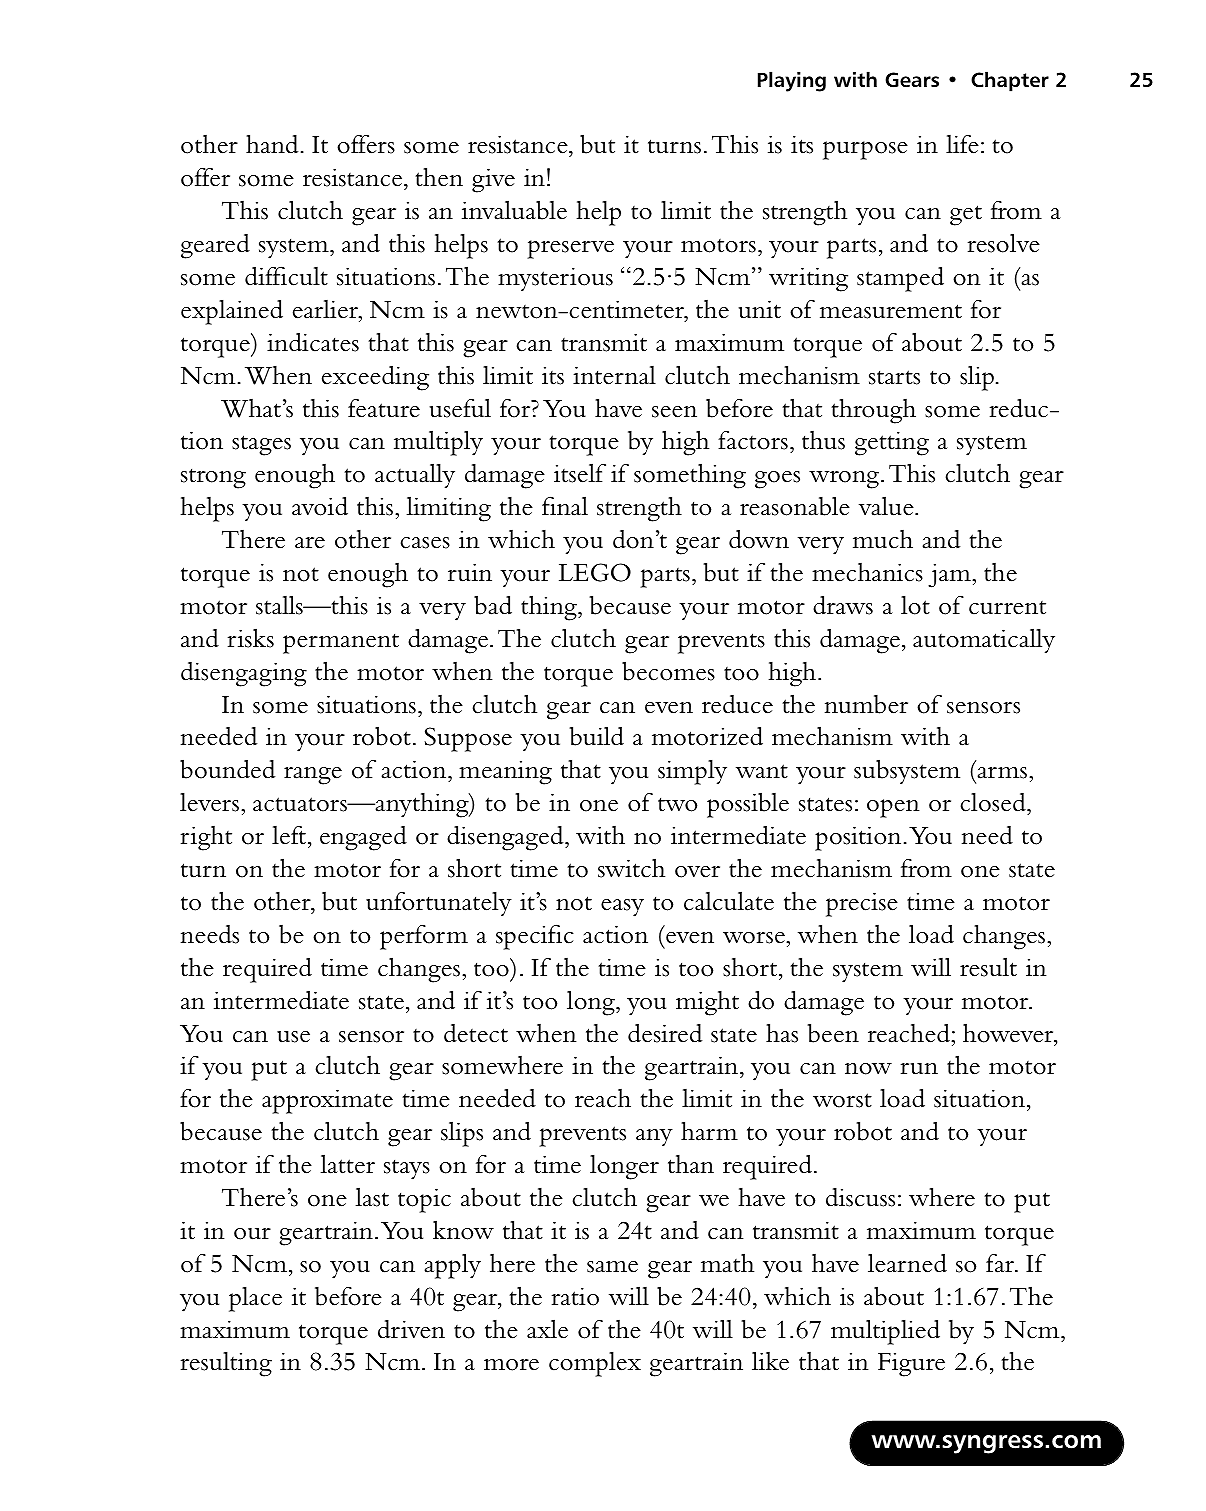 The image size is (1206, 1511). I want to click on place, so click(255, 1299).
